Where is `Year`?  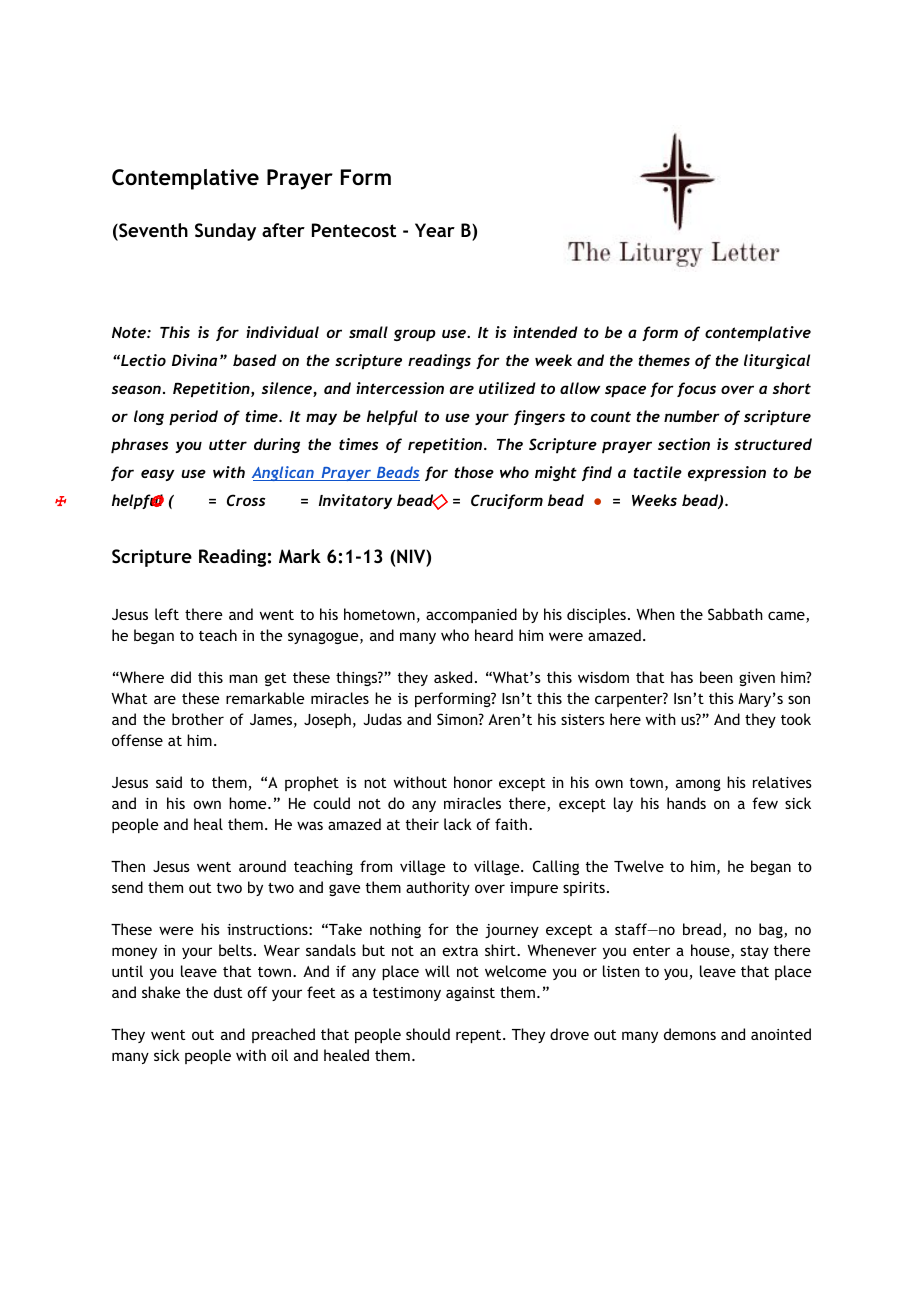 Year is located at coordinates (435, 230).
